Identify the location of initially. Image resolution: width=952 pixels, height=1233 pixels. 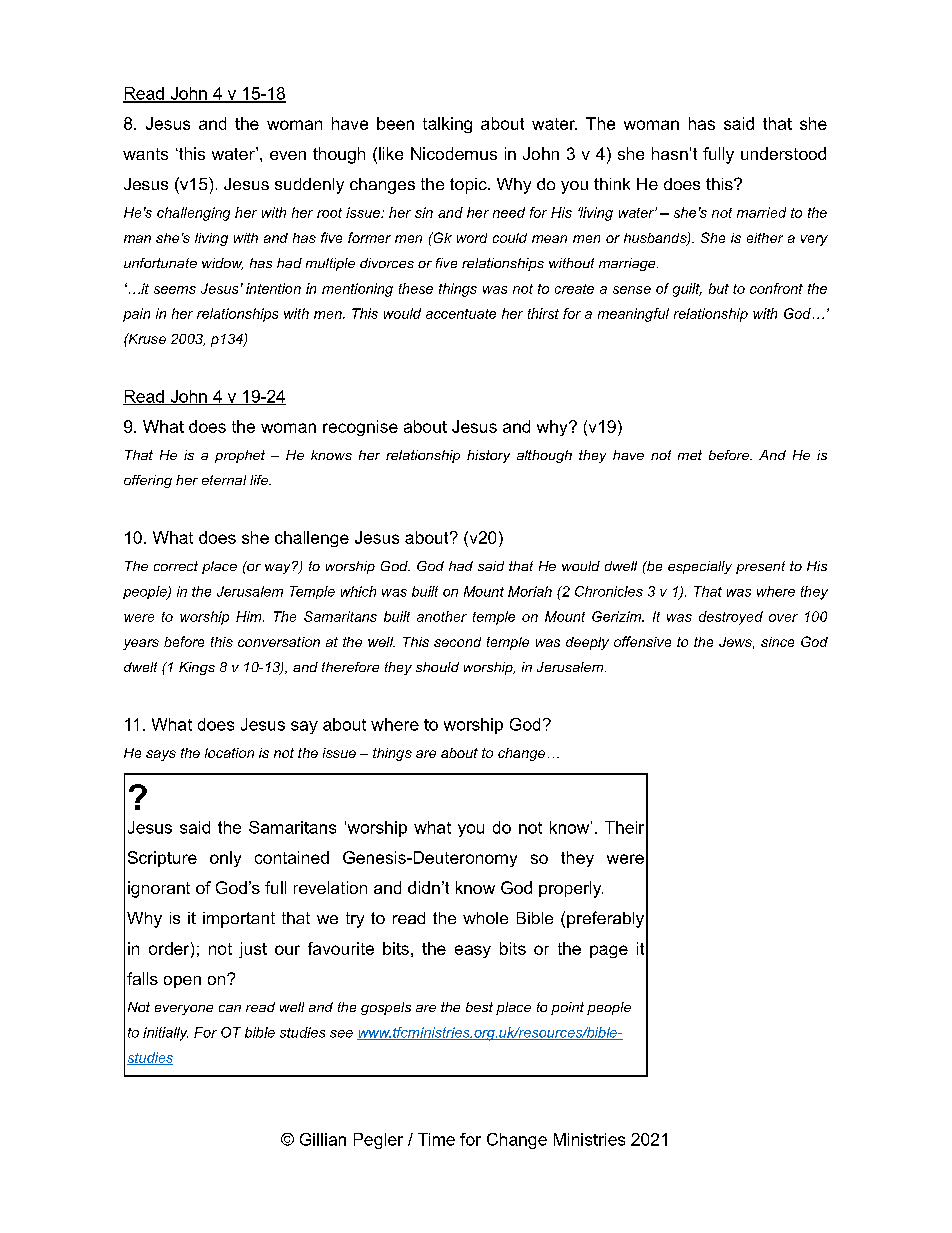
(165, 1034).
